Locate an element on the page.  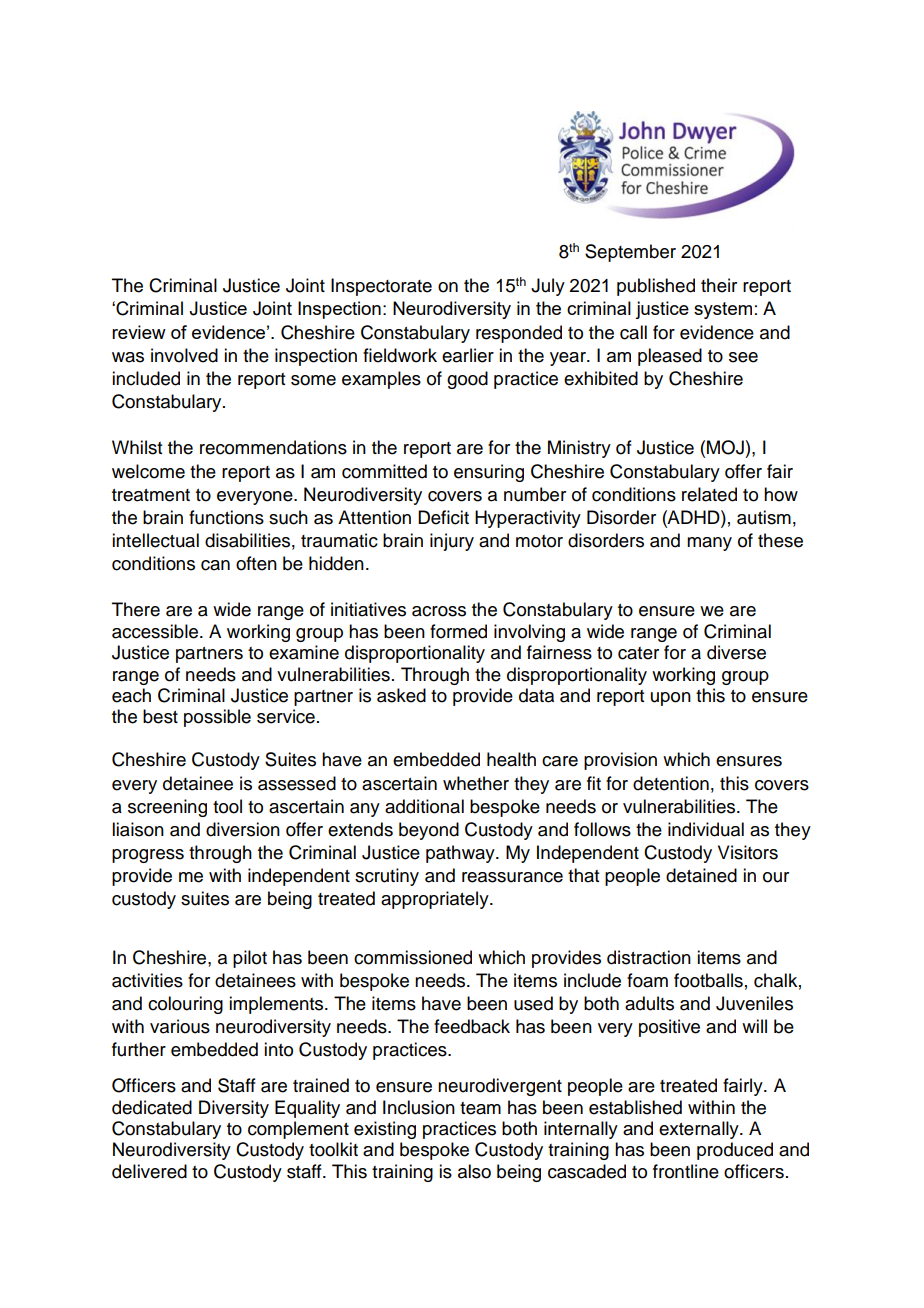
also is located at coordinates (474, 1171).
